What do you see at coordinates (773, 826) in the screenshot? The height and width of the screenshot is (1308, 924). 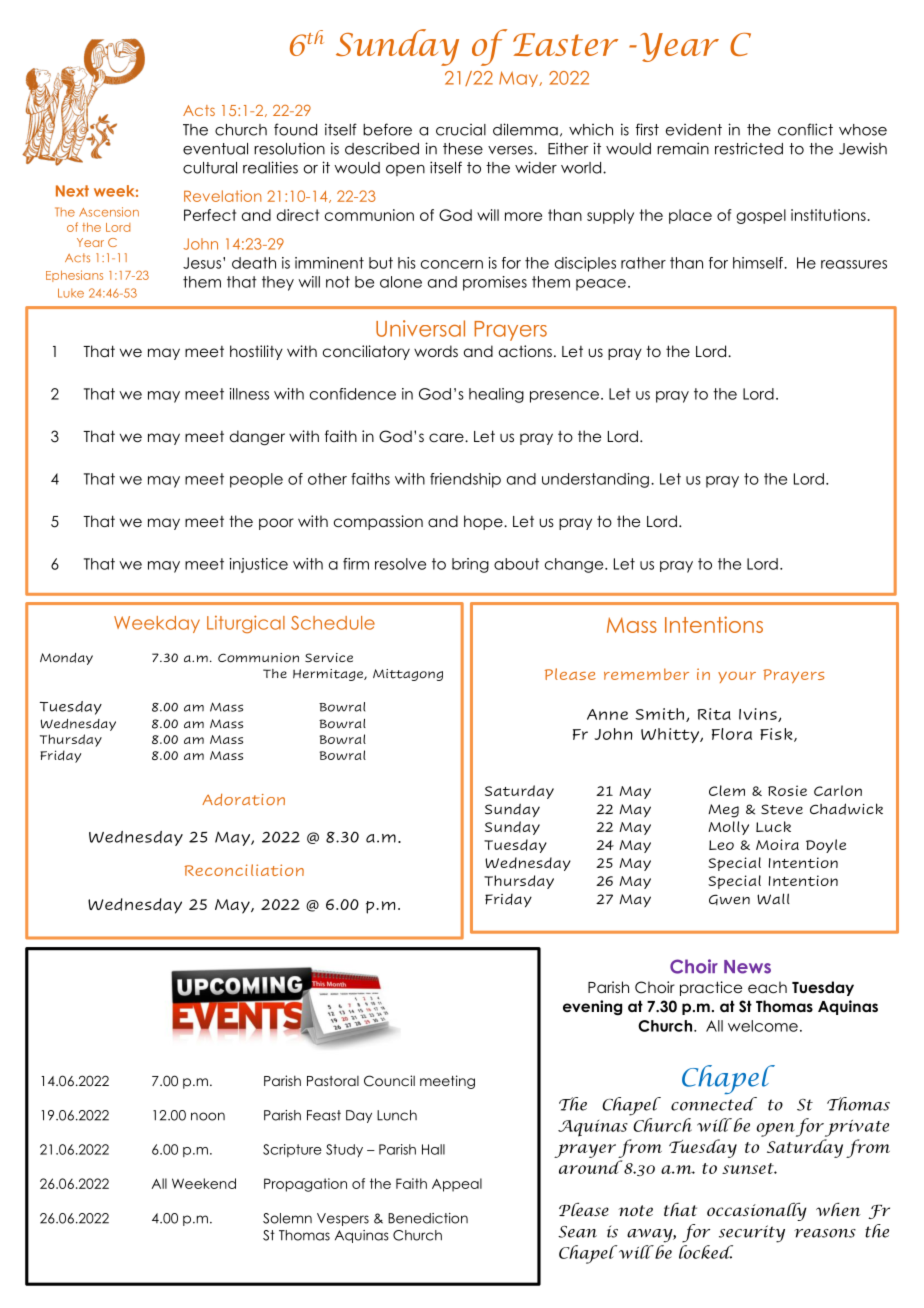 I see `Luck` at bounding box center [773, 826].
